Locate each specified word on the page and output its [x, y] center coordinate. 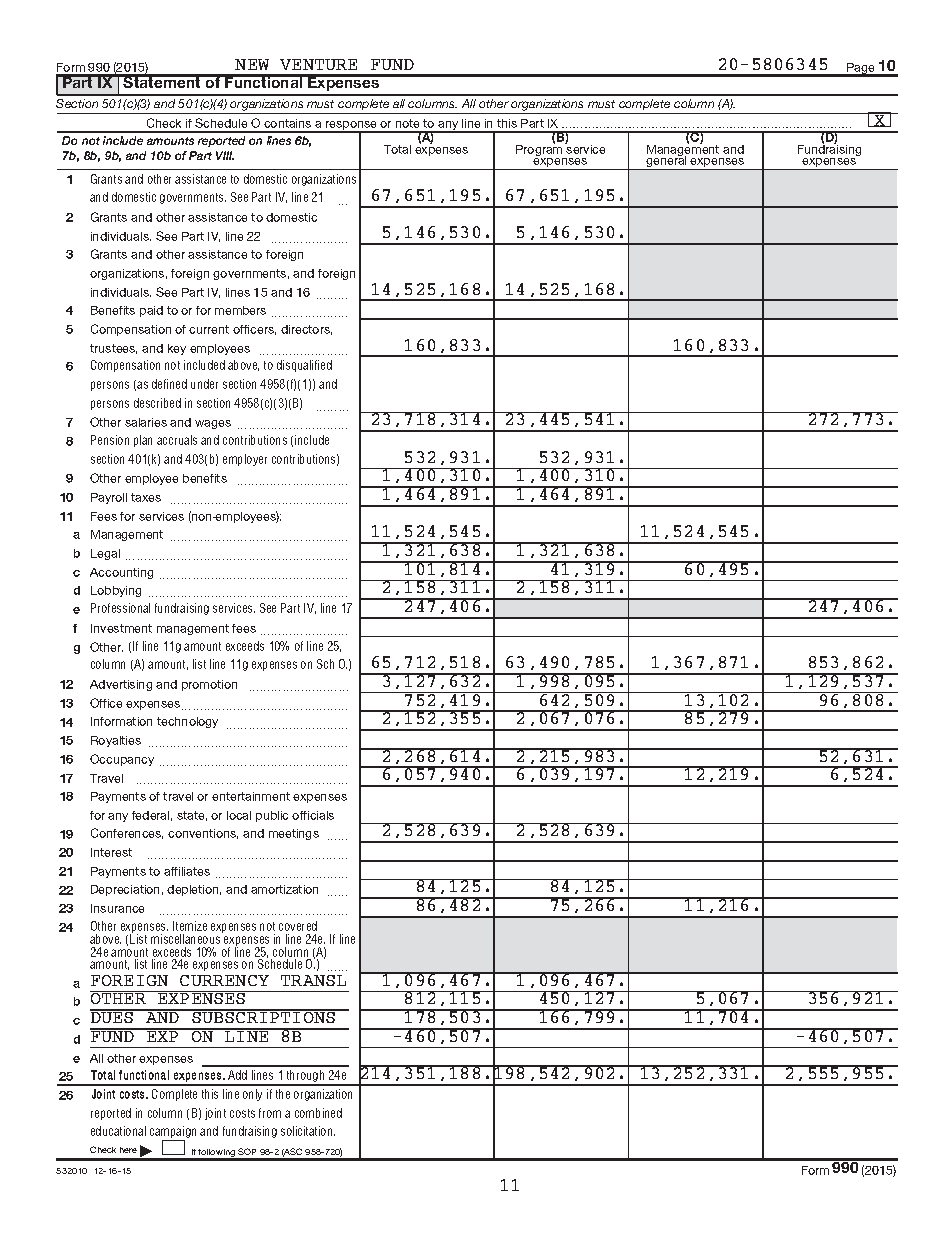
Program [540, 150]
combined [318, 1113]
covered [298, 926]
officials [313, 815]
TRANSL [313, 980]
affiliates [187, 871]
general [666, 162]
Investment [121, 628]
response [352, 127]
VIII [225, 155]
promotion [209, 685]
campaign [173, 1133]
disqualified [304, 366]
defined [169, 384]
